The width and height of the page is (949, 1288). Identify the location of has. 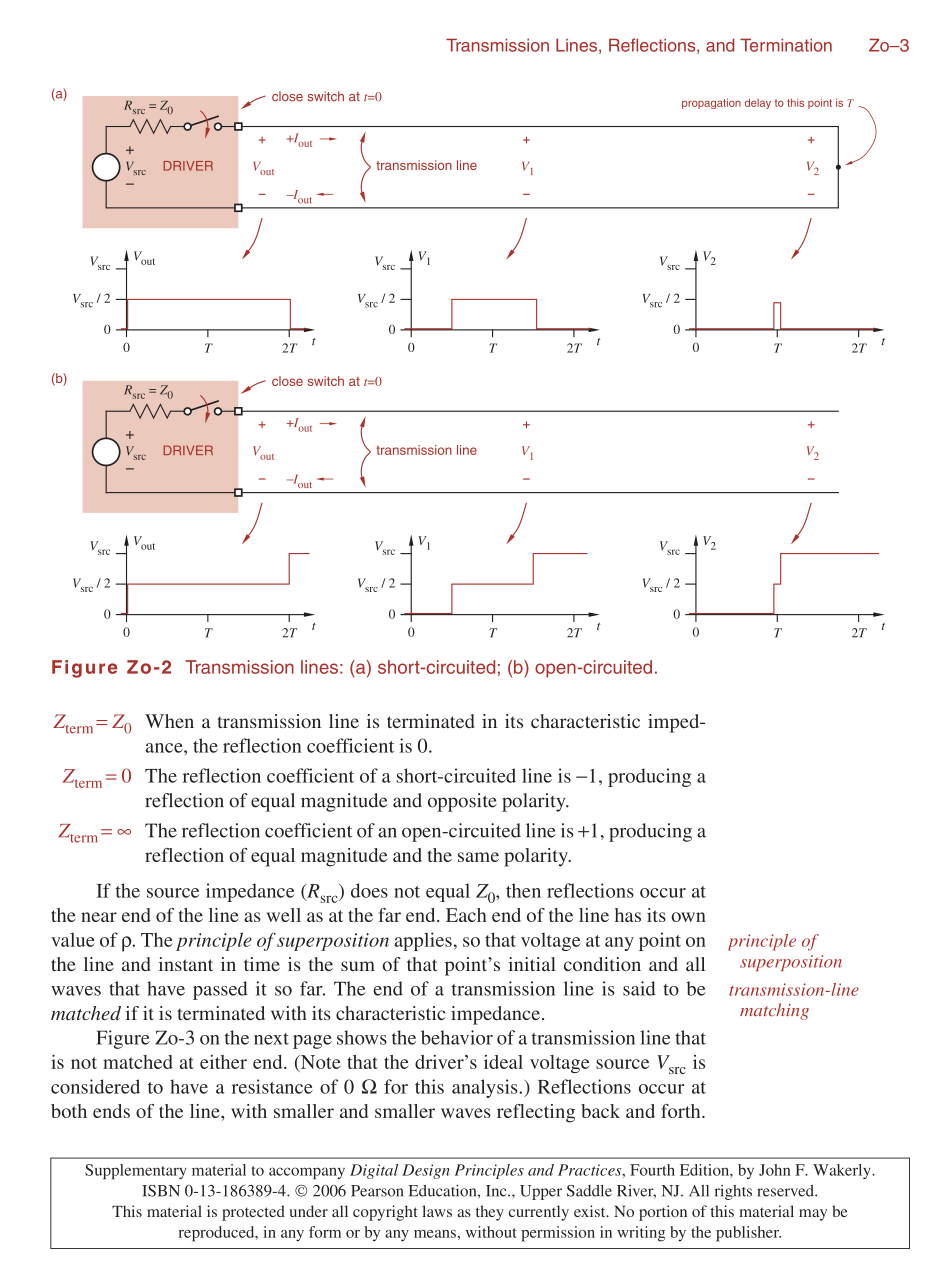
(628, 915).
